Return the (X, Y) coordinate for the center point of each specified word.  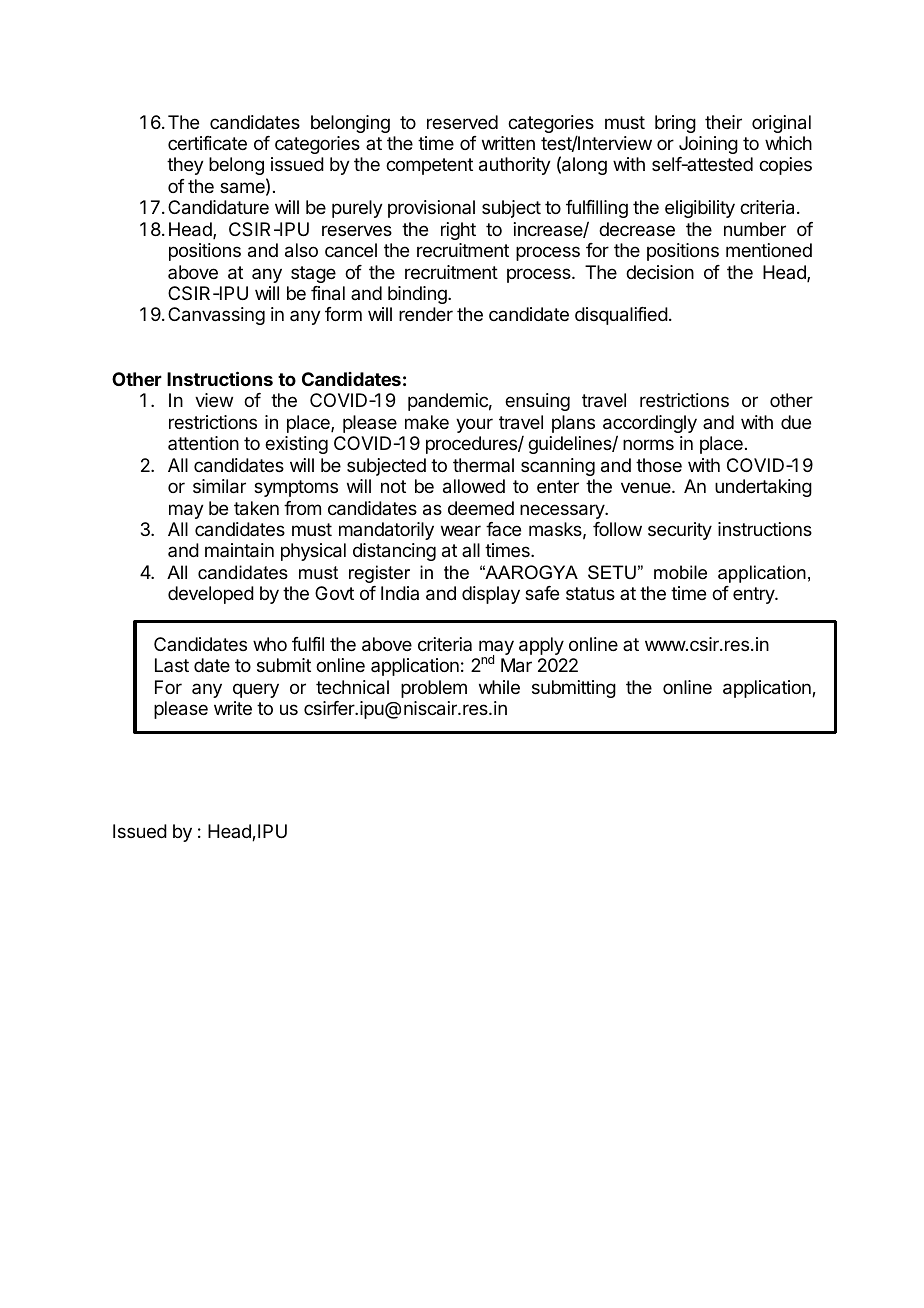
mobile (680, 572)
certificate (207, 143)
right (458, 231)
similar (219, 486)
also (301, 250)
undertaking (763, 488)
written (508, 143)
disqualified (621, 316)
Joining (708, 145)
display (491, 595)
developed (211, 595)
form (343, 314)
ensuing (537, 402)
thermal (483, 465)
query (256, 690)
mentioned (769, 250)
